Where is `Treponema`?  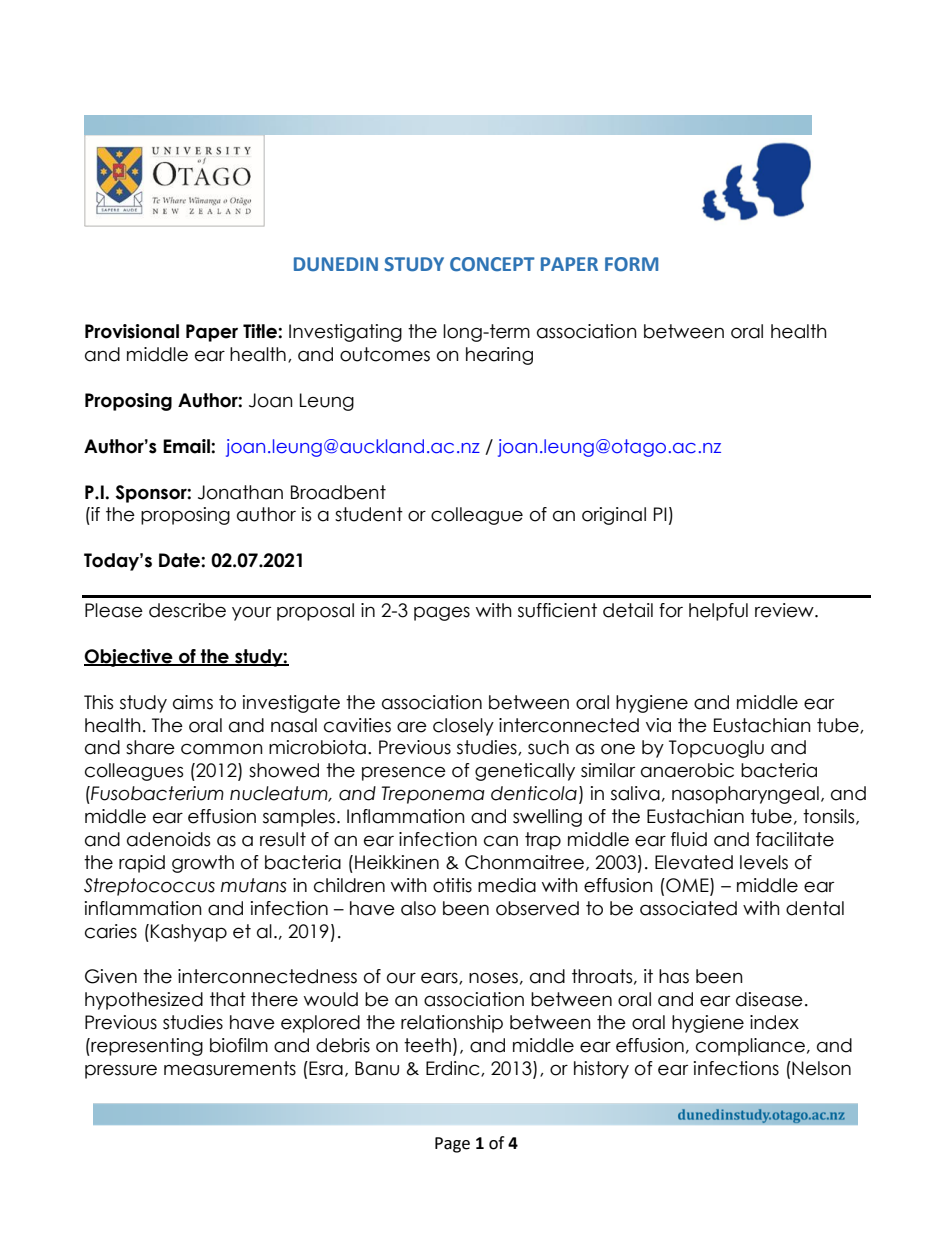 Treponema is located at coordinates (433, 795).
